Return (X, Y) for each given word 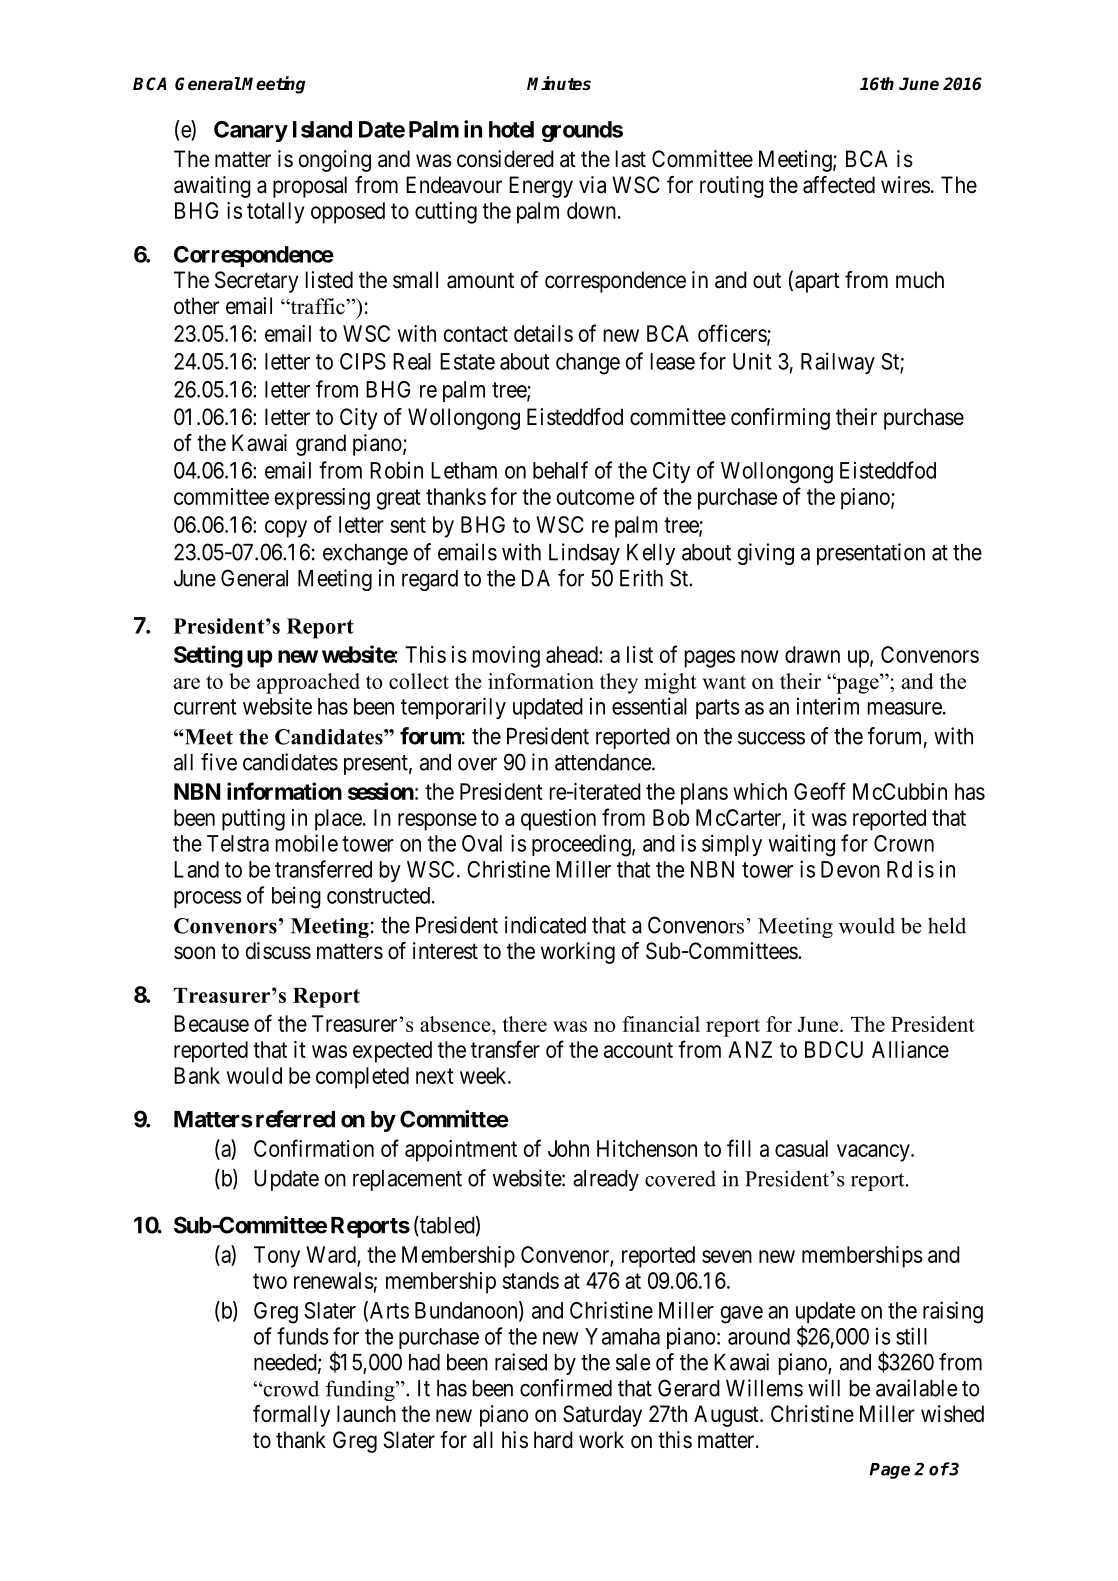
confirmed (566, 1388)
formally (291, 1416)
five (219, 762)
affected (839, 185)
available (916, 1388)
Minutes (559, 83)
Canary (251, 131)
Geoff (820, 791)
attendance (603, 762)
